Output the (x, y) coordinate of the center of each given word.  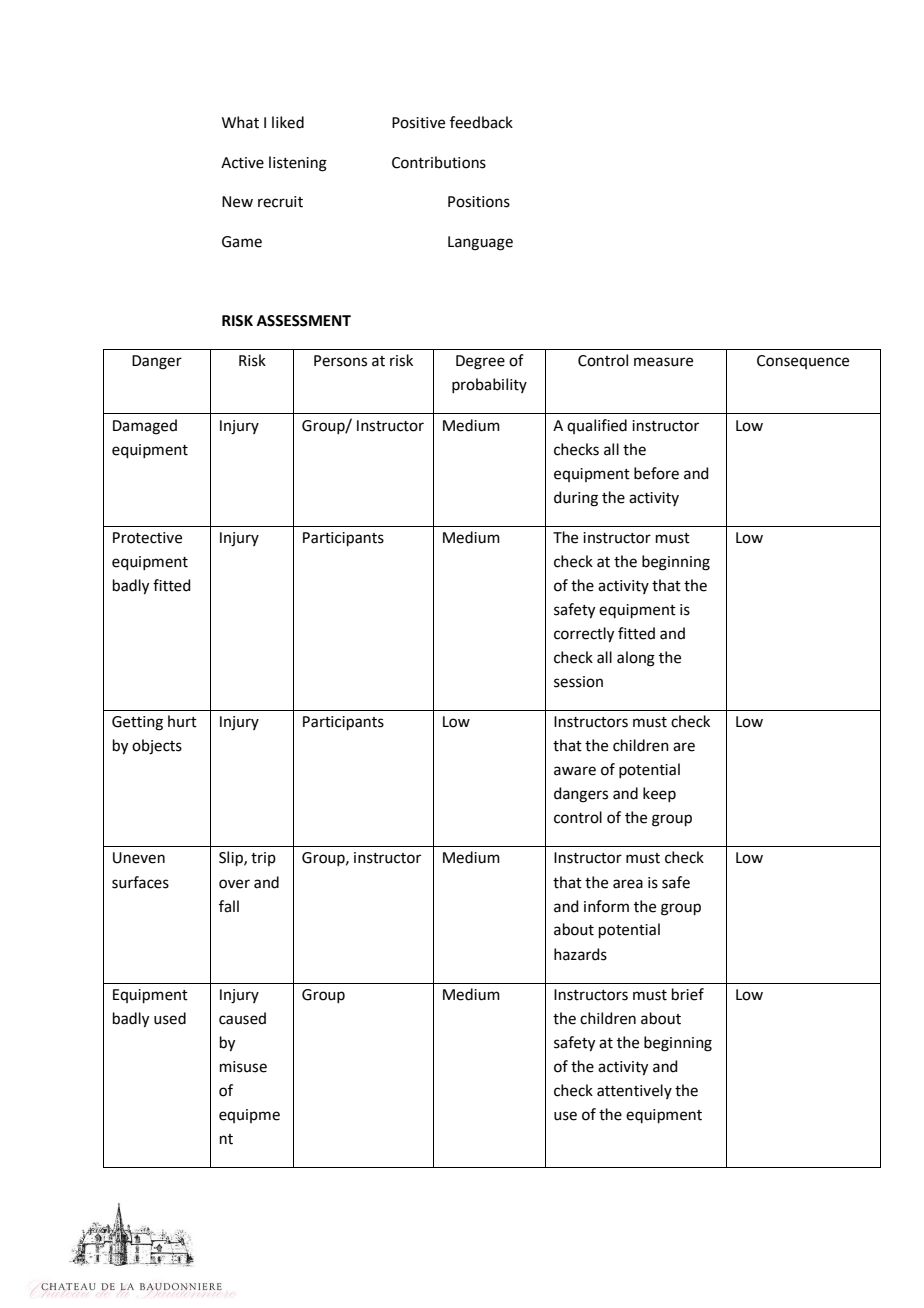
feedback (481, 122)
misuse (243, 1067)
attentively (634, 1091)
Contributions (439, 162)
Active (242, 163)
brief (688, 994)
